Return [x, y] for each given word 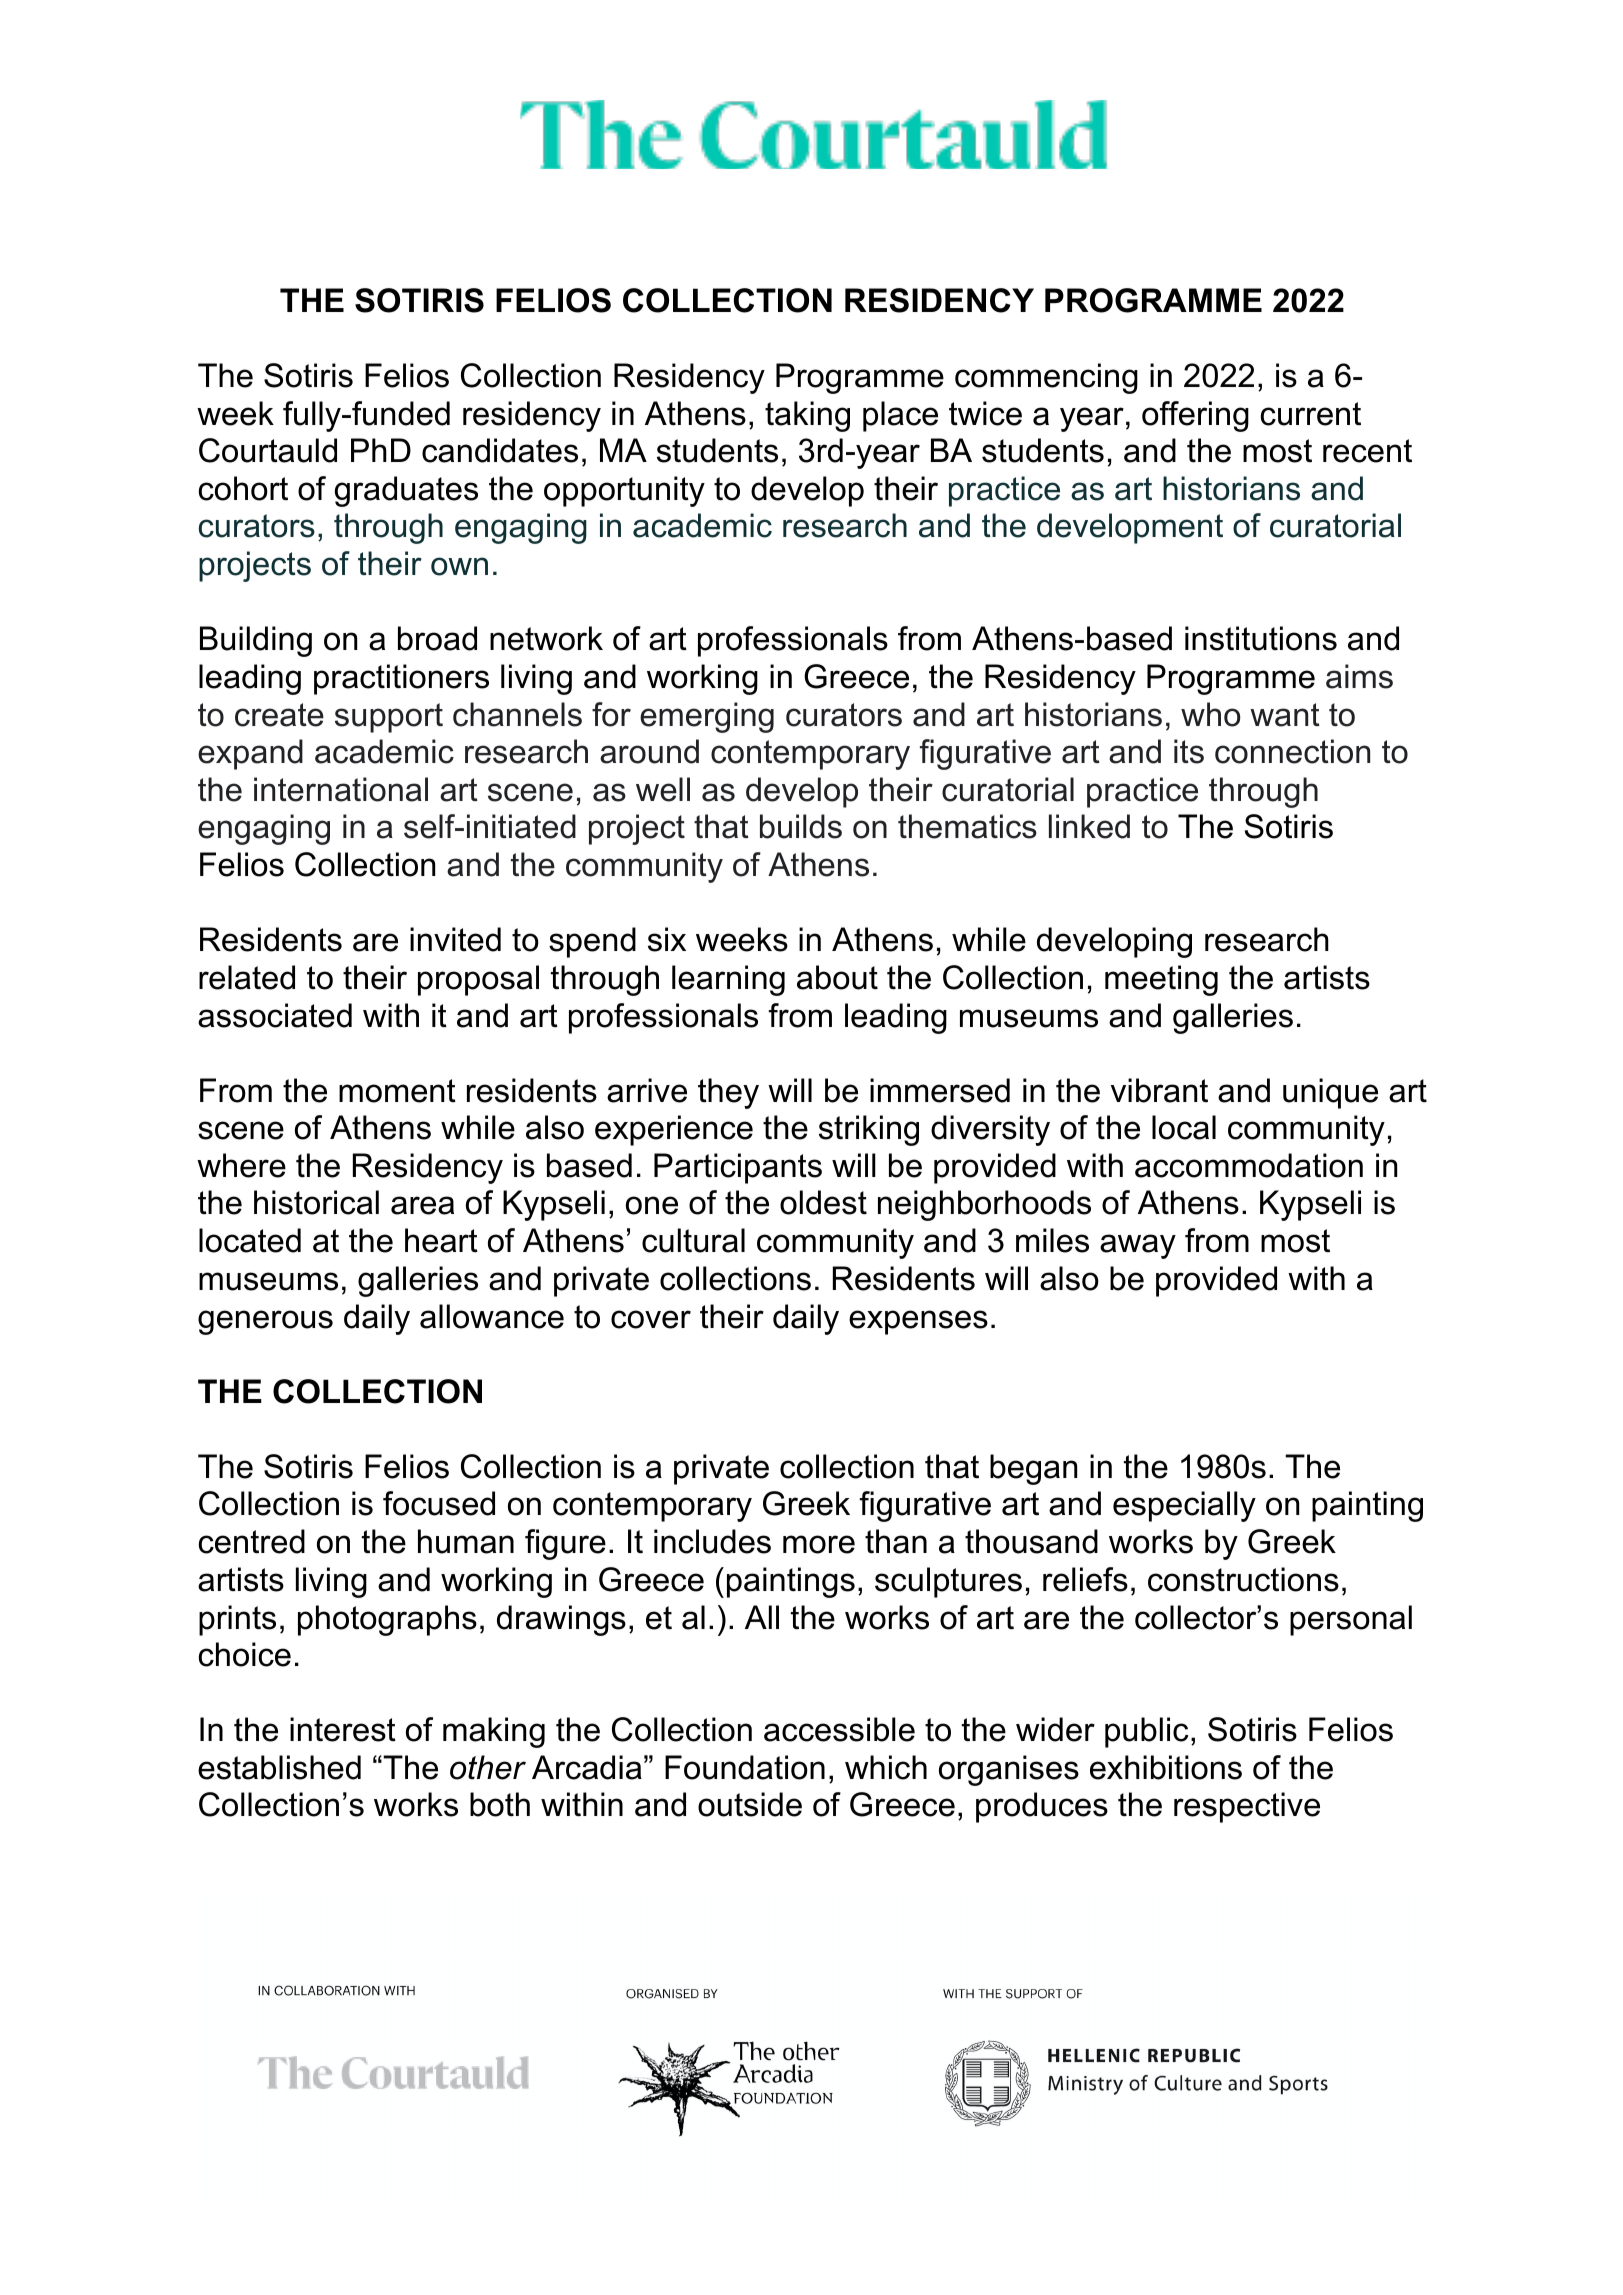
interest [343, 1729]
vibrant [1159, 1090]
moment [397, 1091]
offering [1195, 416]
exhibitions [1166, 1767]
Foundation [745, 1767]
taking [807, 416]
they [728, 1093]
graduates [406, 491]
